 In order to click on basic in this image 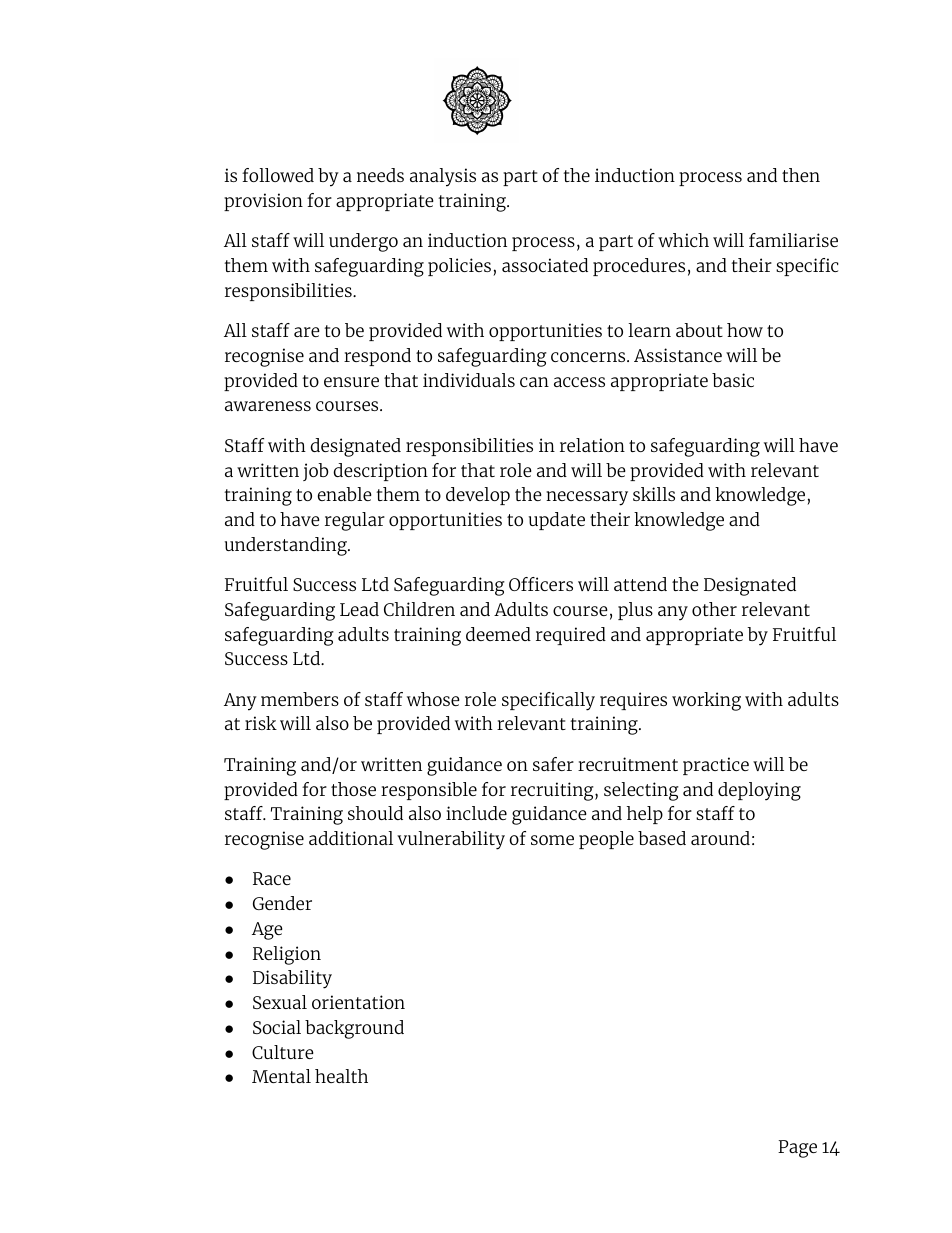, I will do `click(733, 380)`.
